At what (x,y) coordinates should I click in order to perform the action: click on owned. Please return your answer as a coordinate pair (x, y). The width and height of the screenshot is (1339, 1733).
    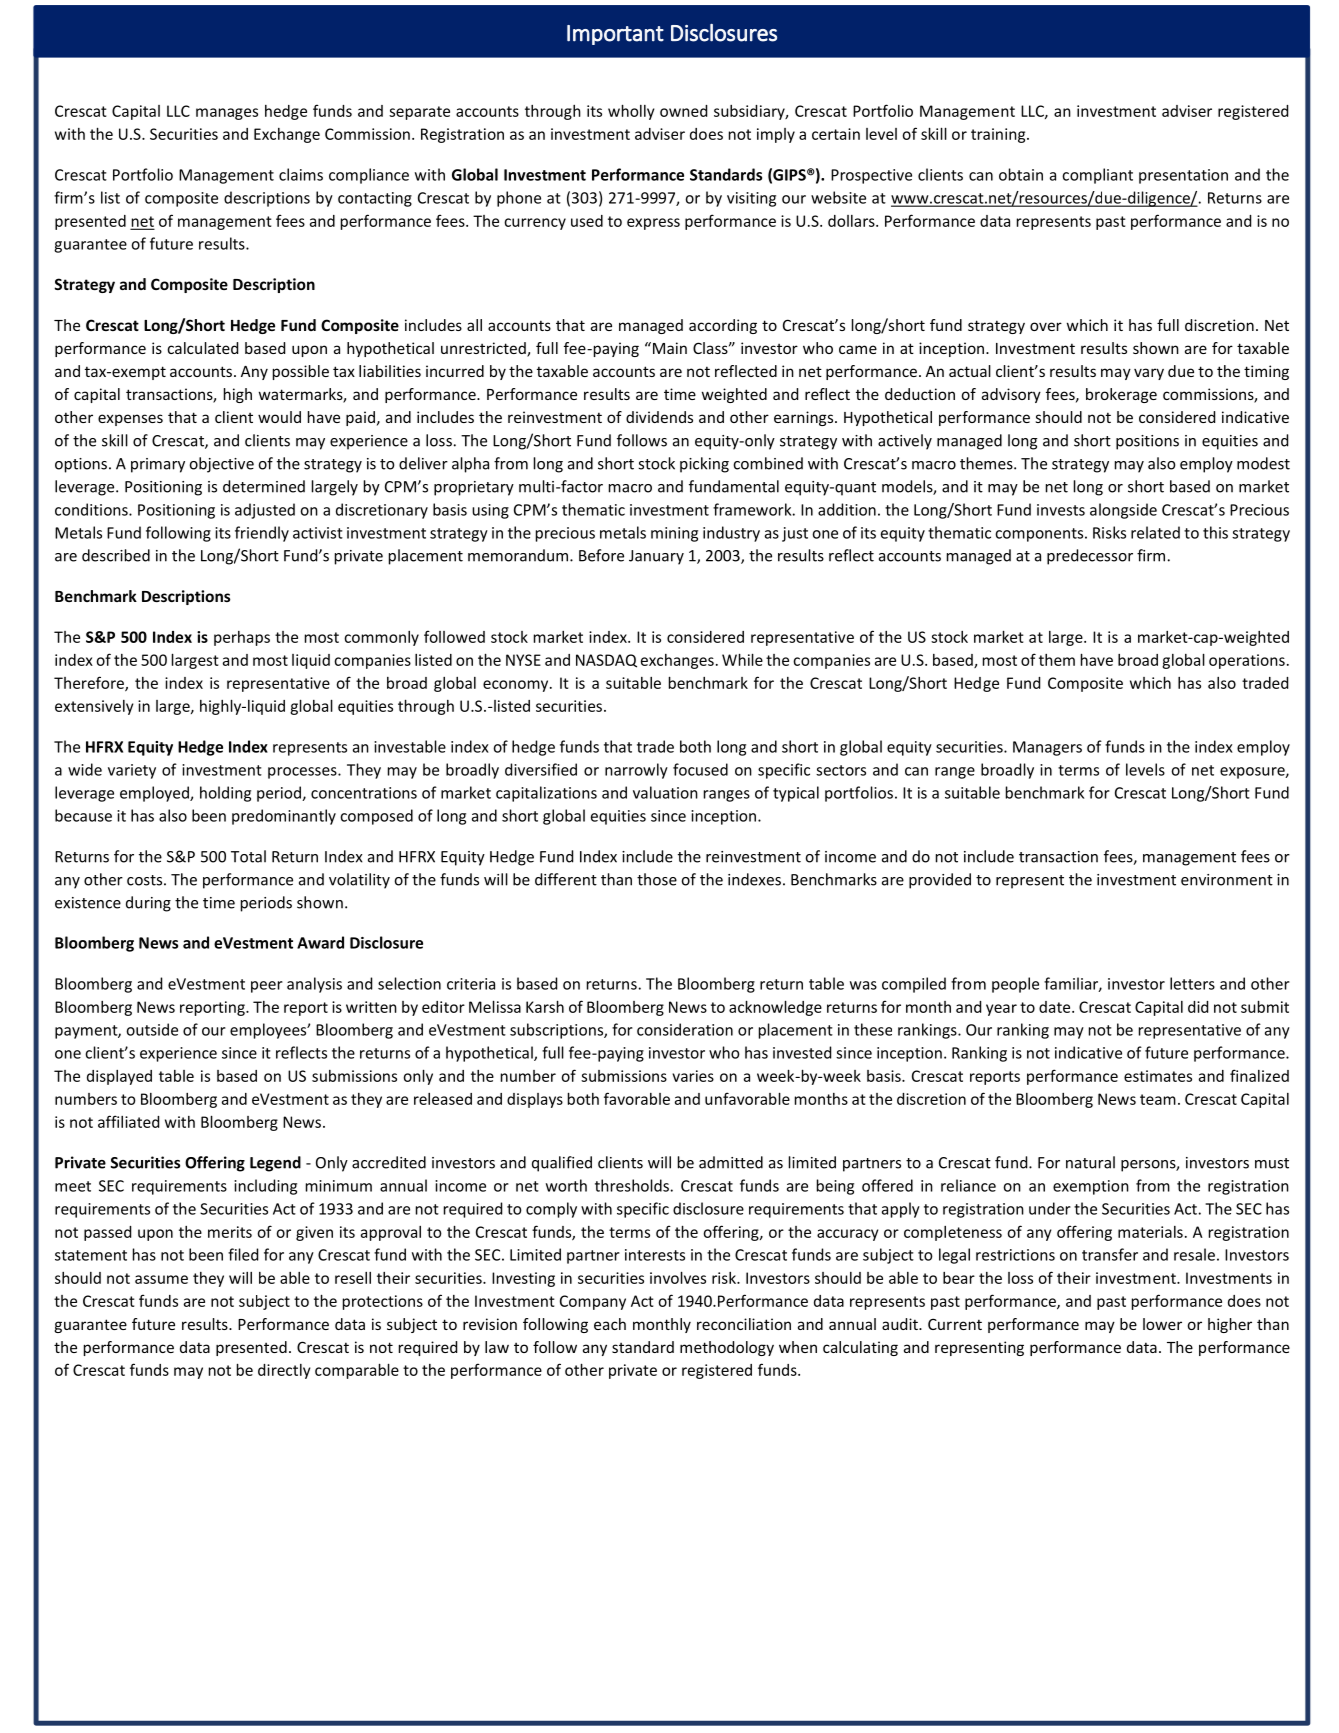
    Looking at the image, I should click on (683, 111).
